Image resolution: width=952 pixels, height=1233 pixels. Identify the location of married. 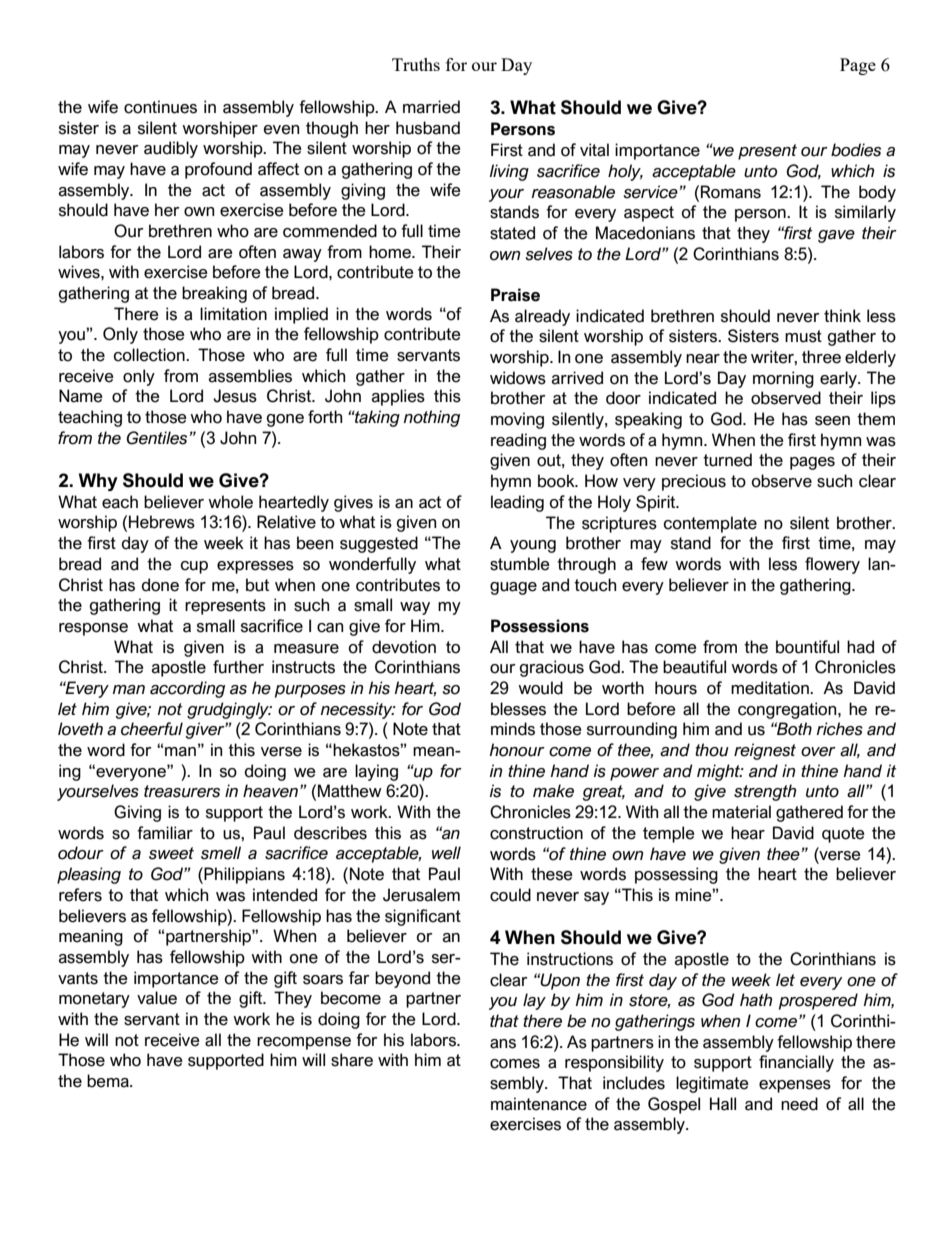
(431, 107).
